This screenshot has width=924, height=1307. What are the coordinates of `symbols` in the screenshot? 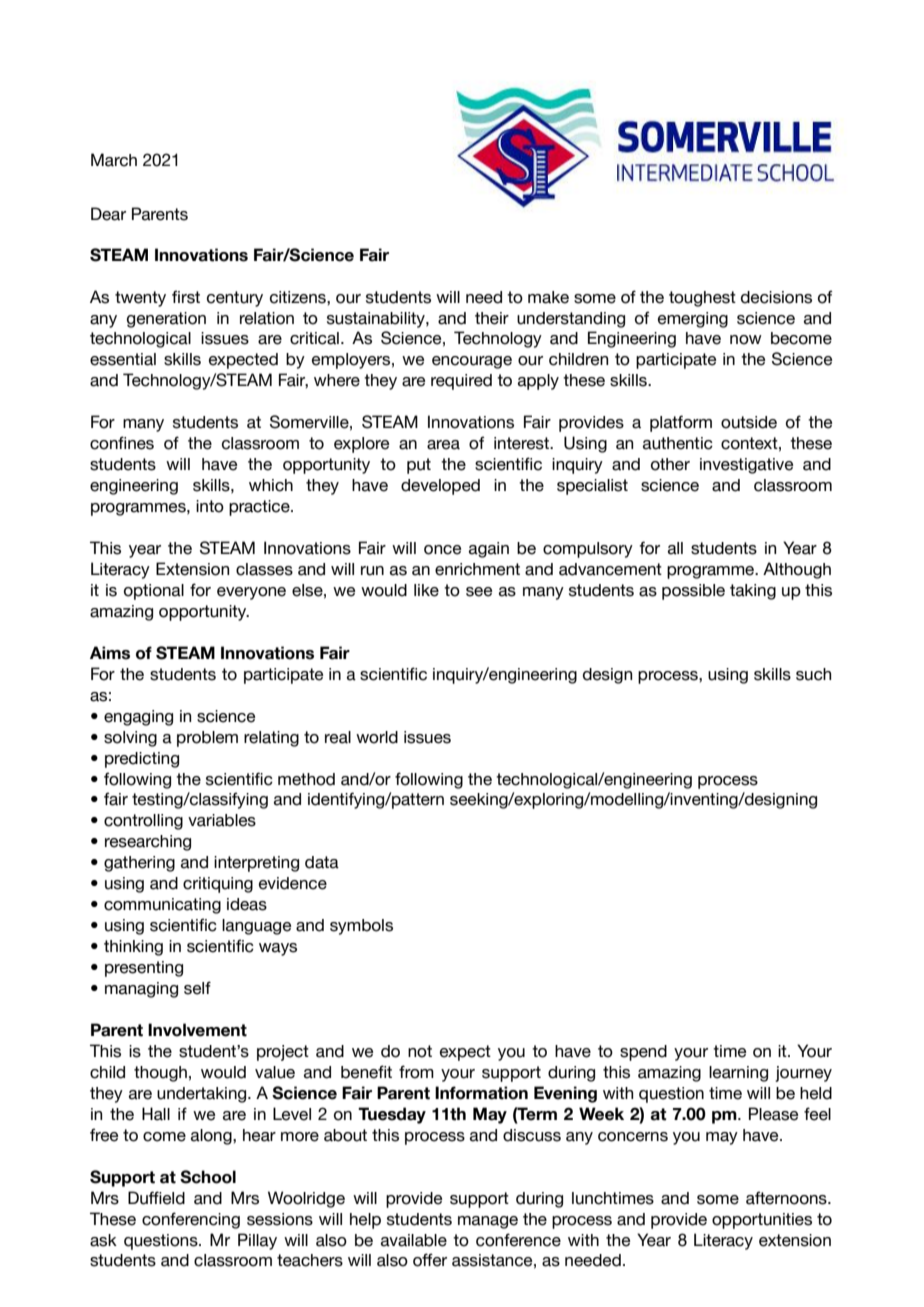 It's located at (361, 927).
